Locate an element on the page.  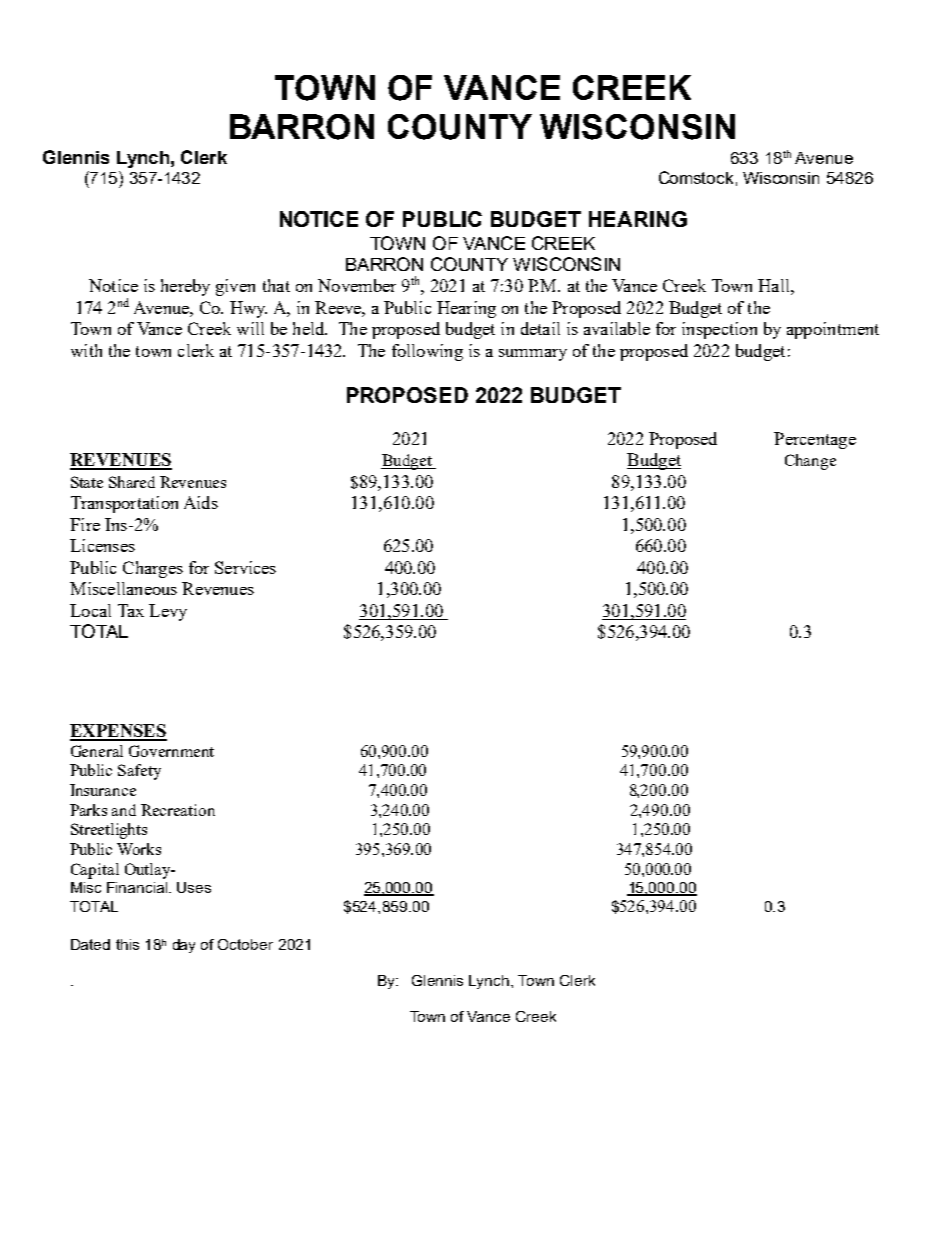
day is located at coordinates (184, 946).
